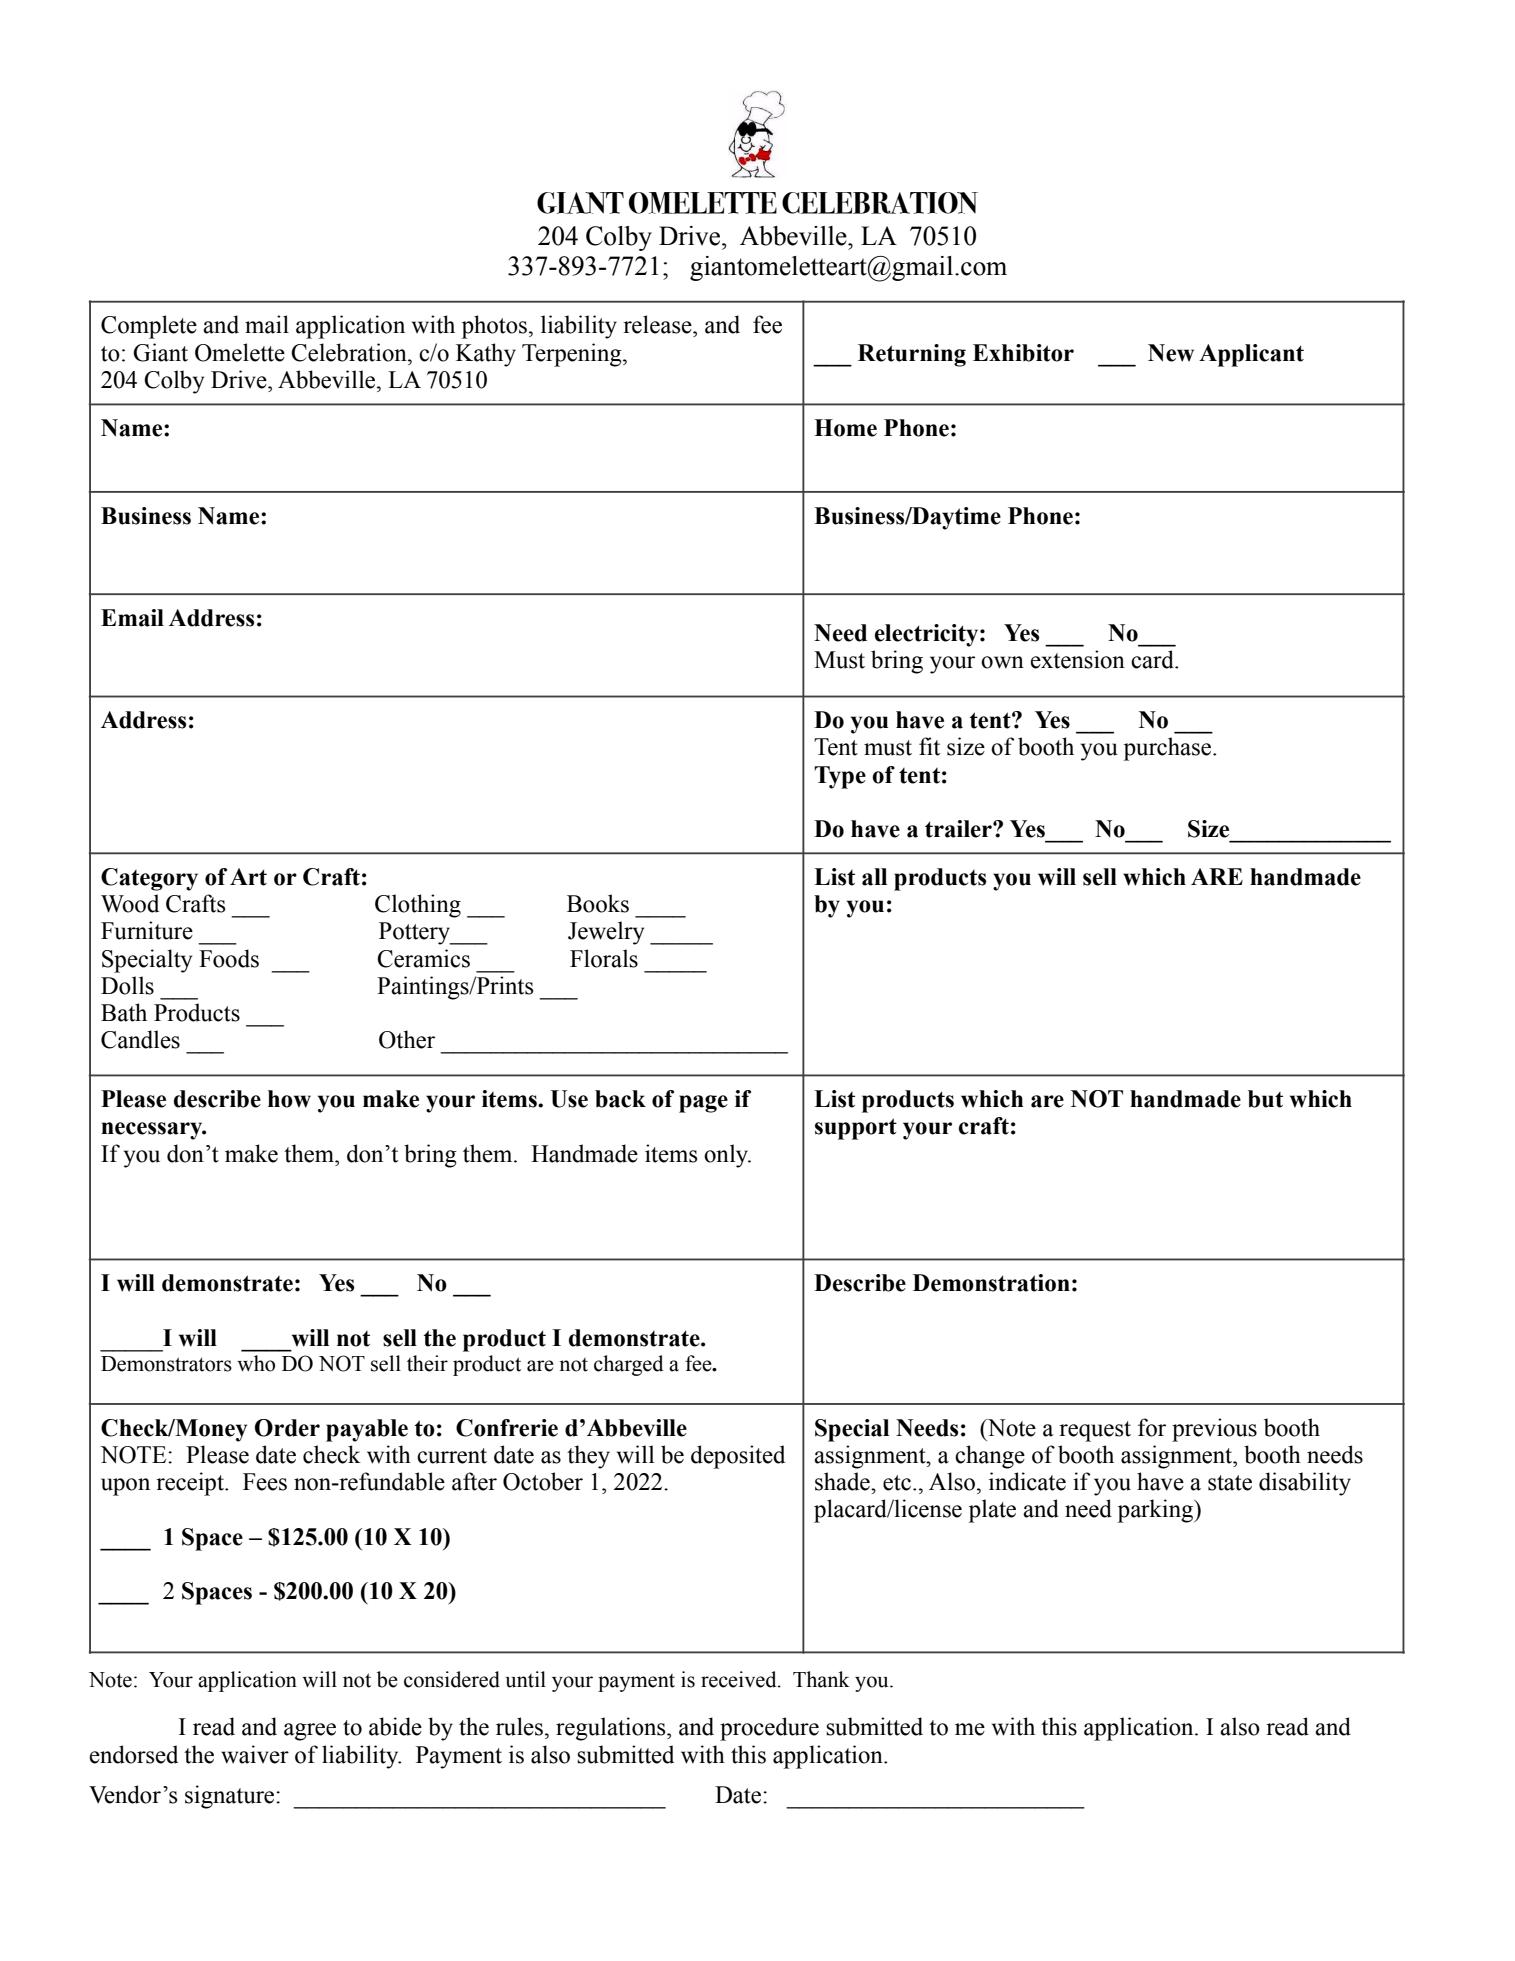 Image resolution: width=1515 pixels, height=1961 pixels. I want to click on release, so click(658, 324).
